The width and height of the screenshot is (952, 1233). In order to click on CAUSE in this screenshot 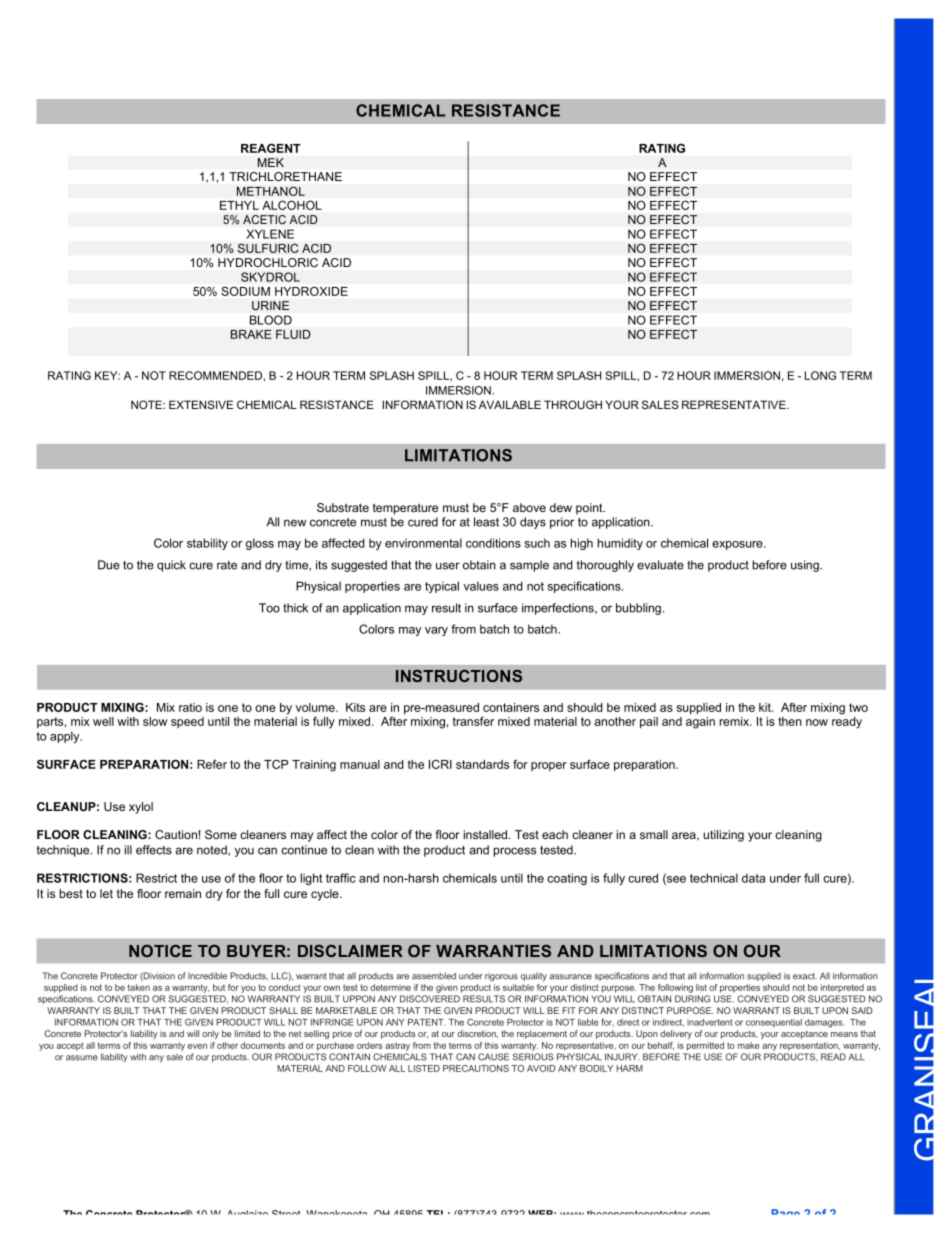, I will do `click(493, 1057)`.
